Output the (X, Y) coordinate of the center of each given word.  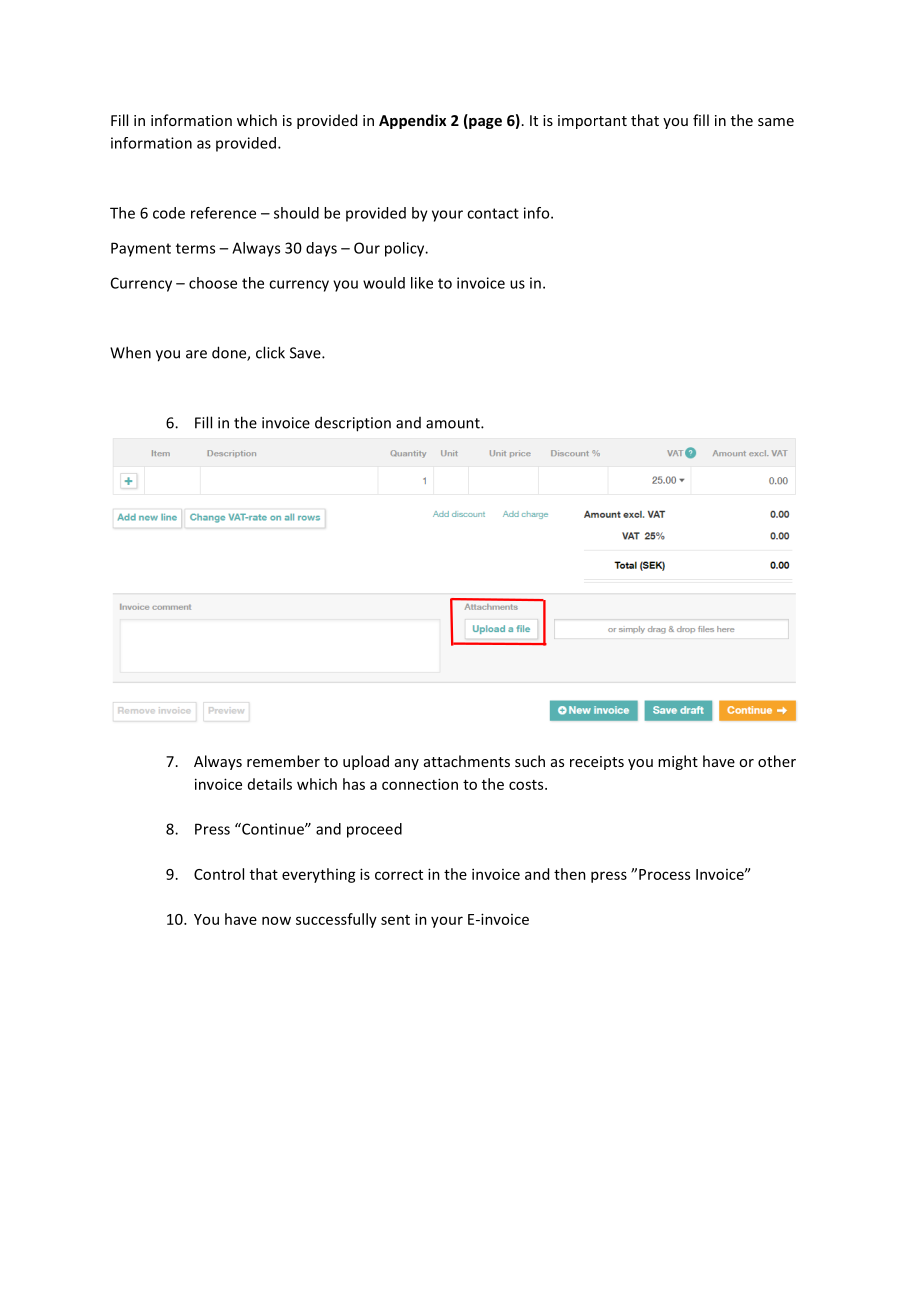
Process (664, 874)
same (776, 122)
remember (283, 761)
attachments (467, 761)
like (422, 283)
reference (223, 213)
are (196, 354)
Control (219, 874)
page (484, 123)
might (678, 762)
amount (454, 423)
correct (399, 875)
